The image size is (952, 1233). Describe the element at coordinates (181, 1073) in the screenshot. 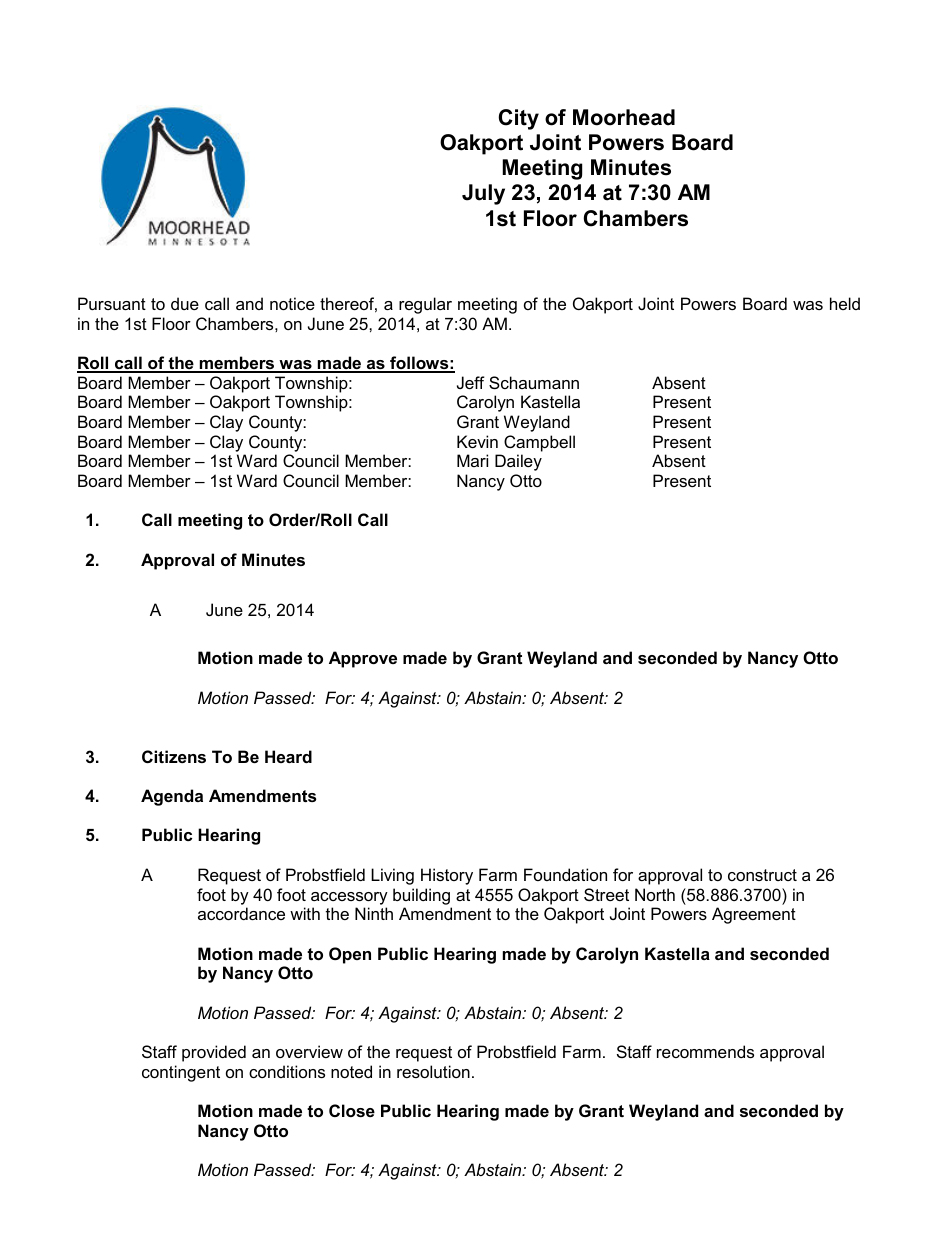

I see `contingent` at that location.
